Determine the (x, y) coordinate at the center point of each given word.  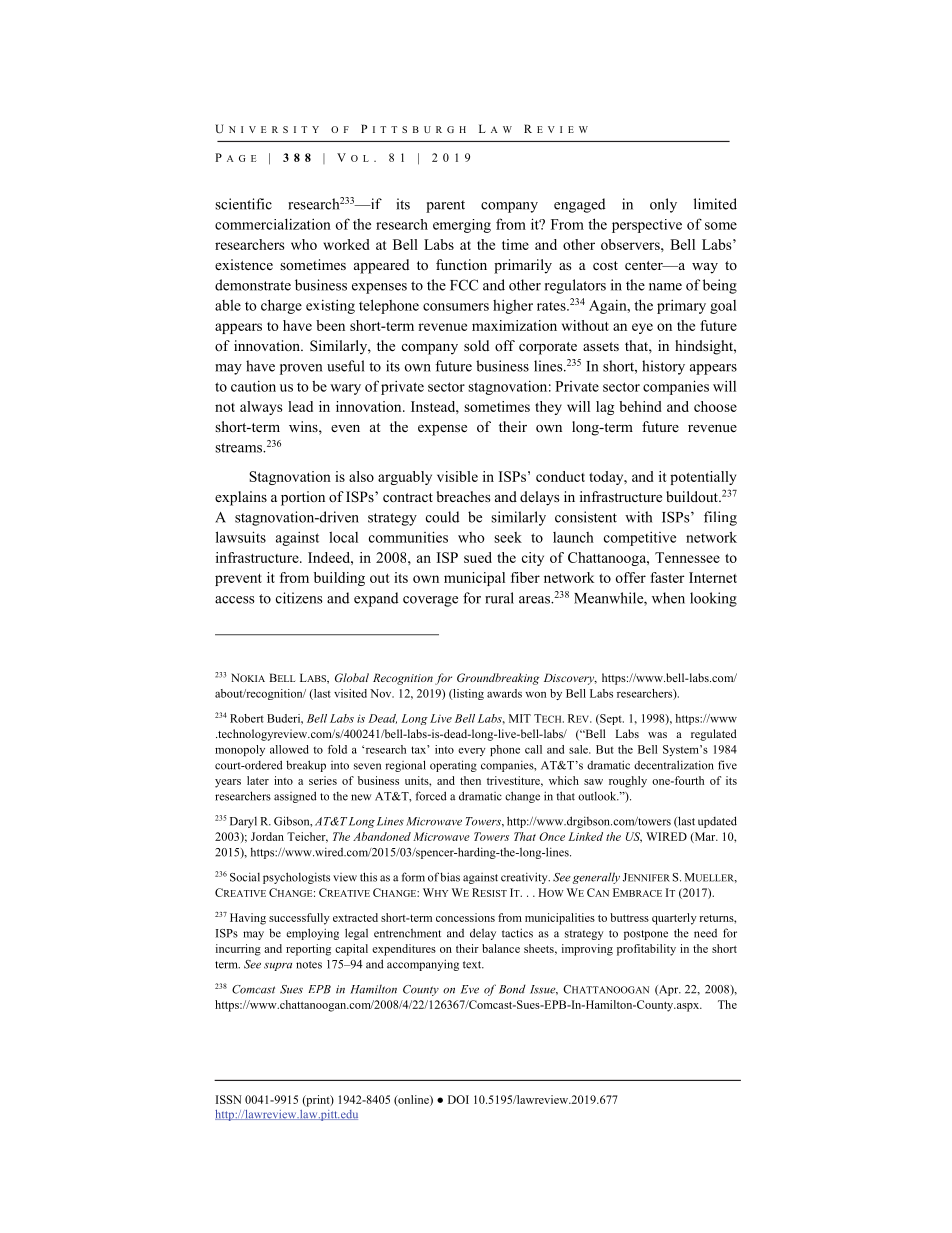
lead (300, 406)
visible (457, 476)
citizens (299, 598)
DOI (458, 1099)
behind (640, 406)
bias (450, 877)
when (668, 598)
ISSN (229, 1099)
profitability (646, 950)
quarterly (674, 919)
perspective (647, 226)
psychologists (296, 878)
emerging (462, 226)
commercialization (273, 224)
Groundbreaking (498, 679)
